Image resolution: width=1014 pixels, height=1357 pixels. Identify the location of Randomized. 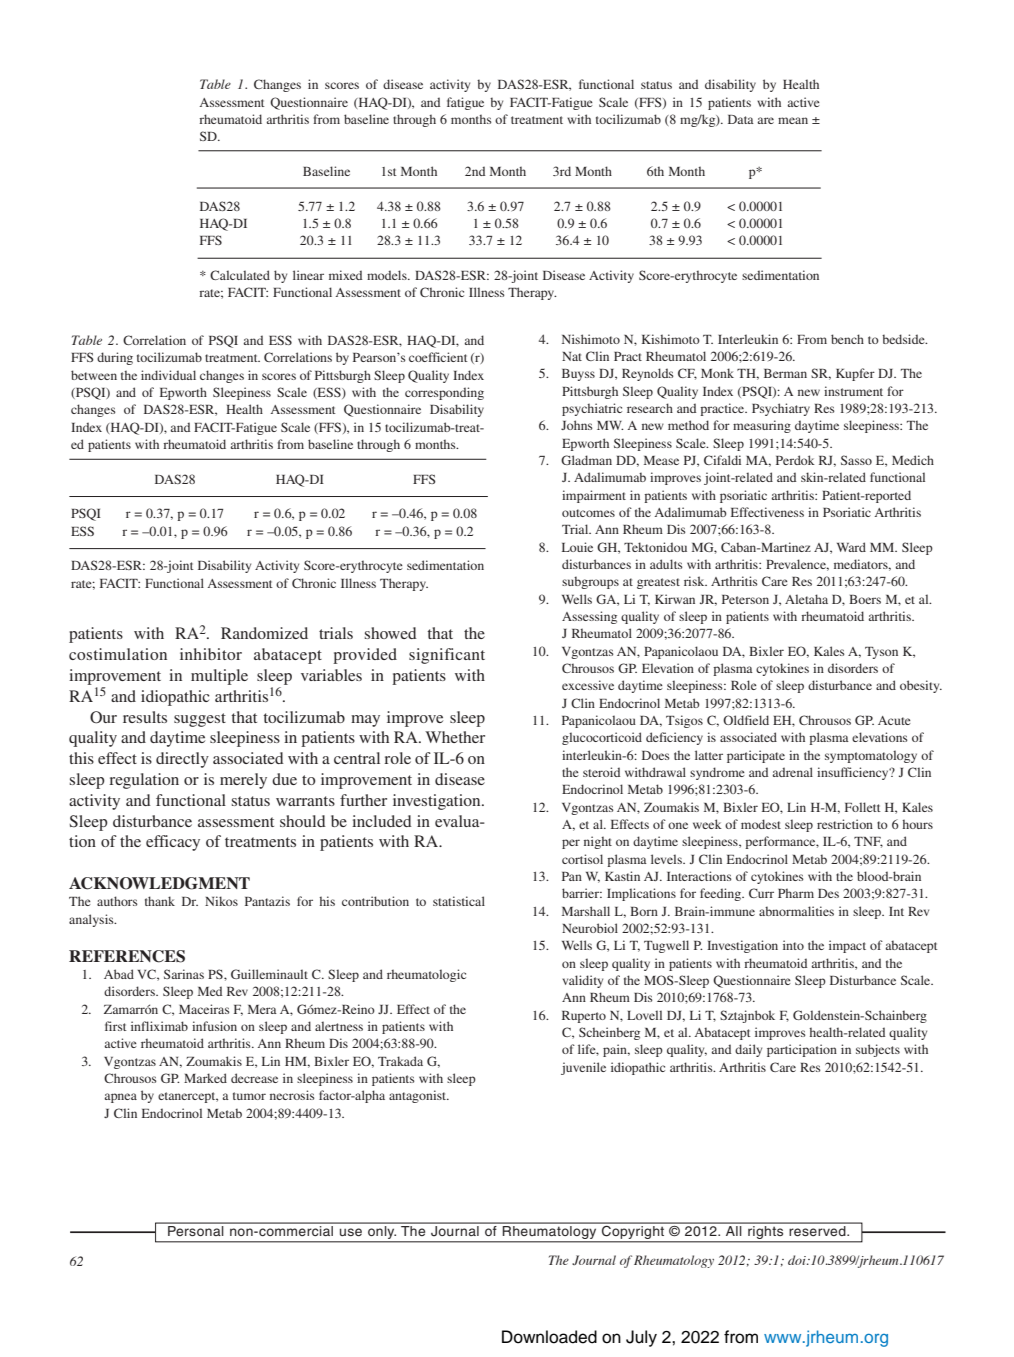
(264, 633).
